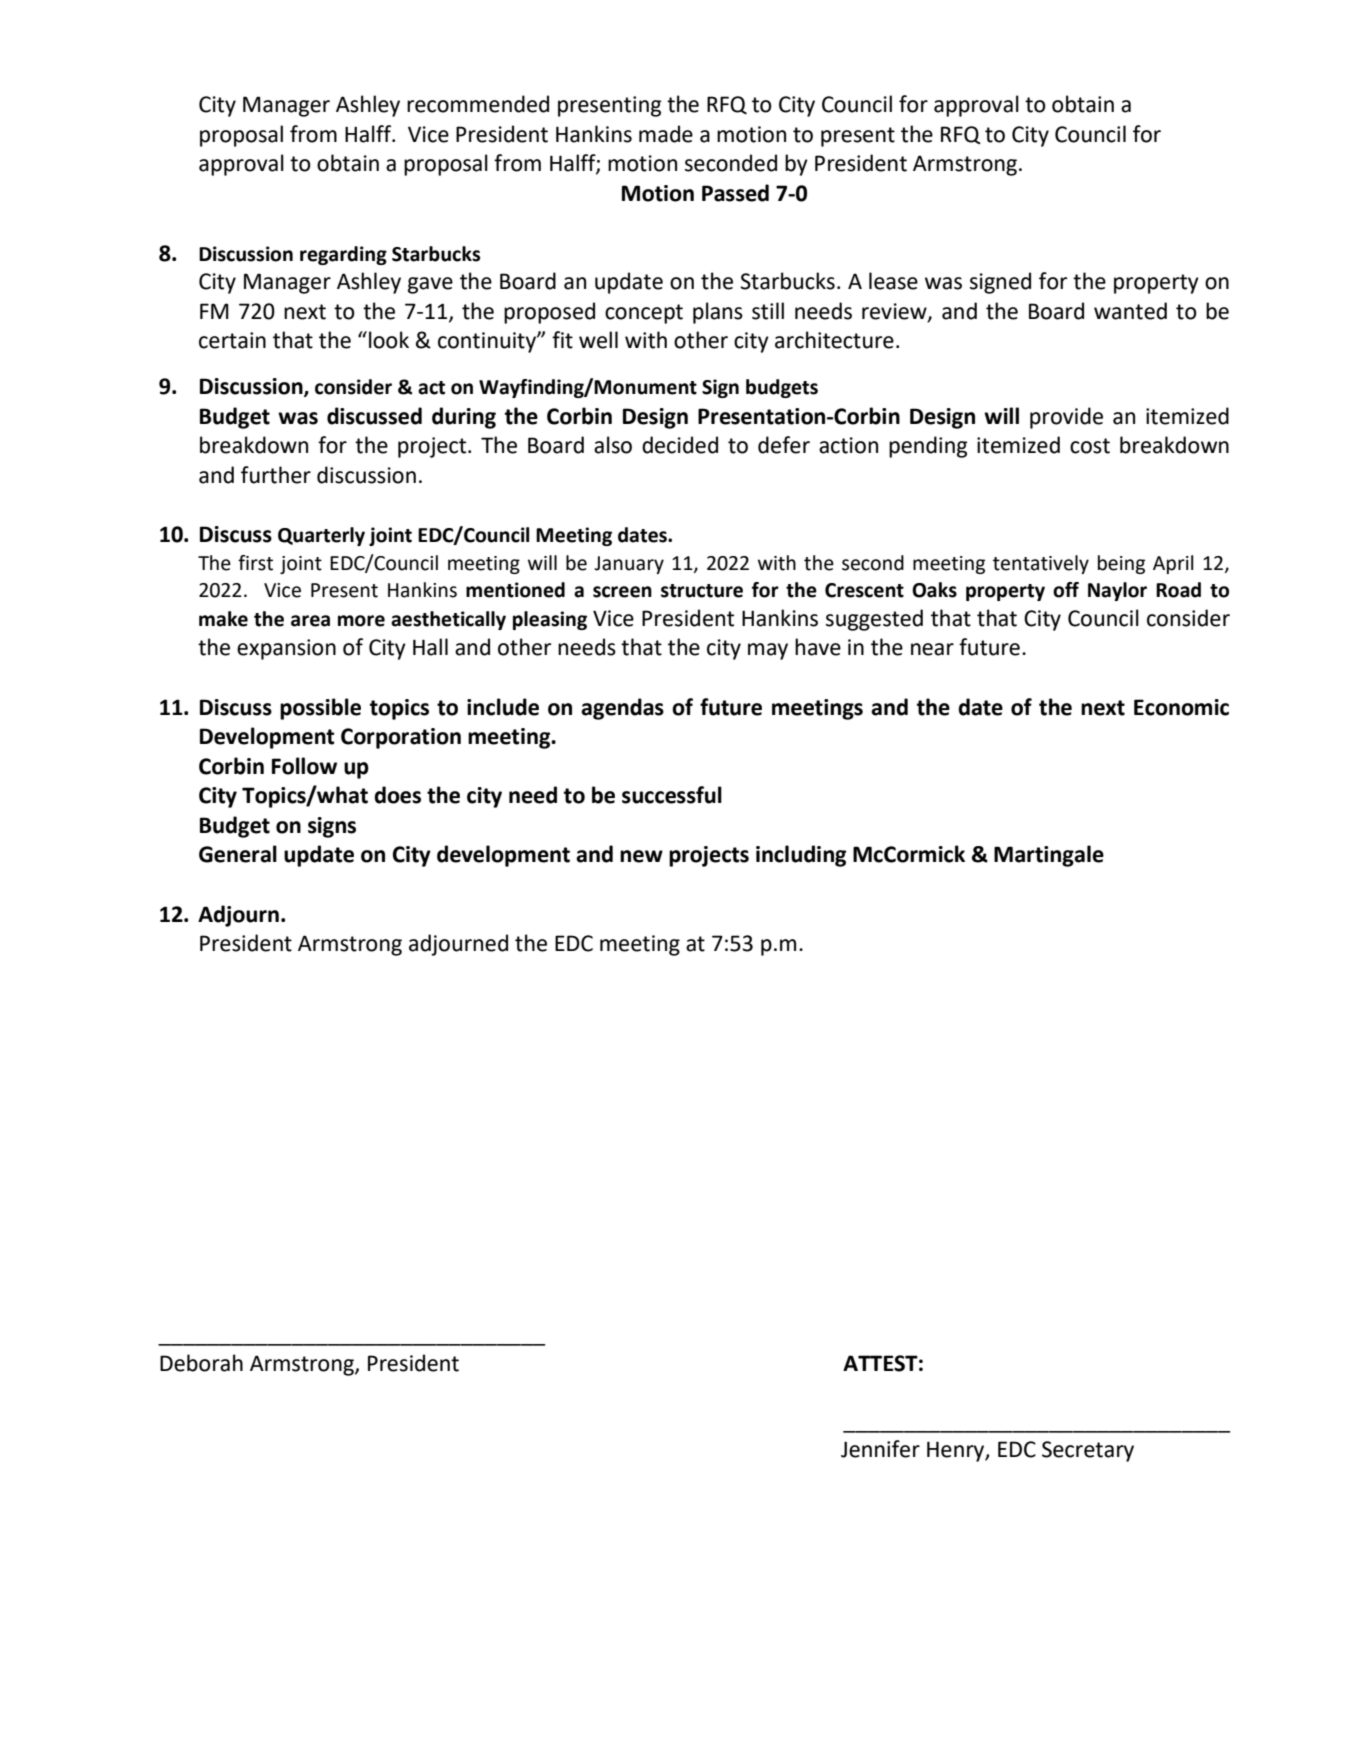  What do you see at coordinates (641, 856) in the screenshot?
I see `new` at bounding box center [641, 856].
